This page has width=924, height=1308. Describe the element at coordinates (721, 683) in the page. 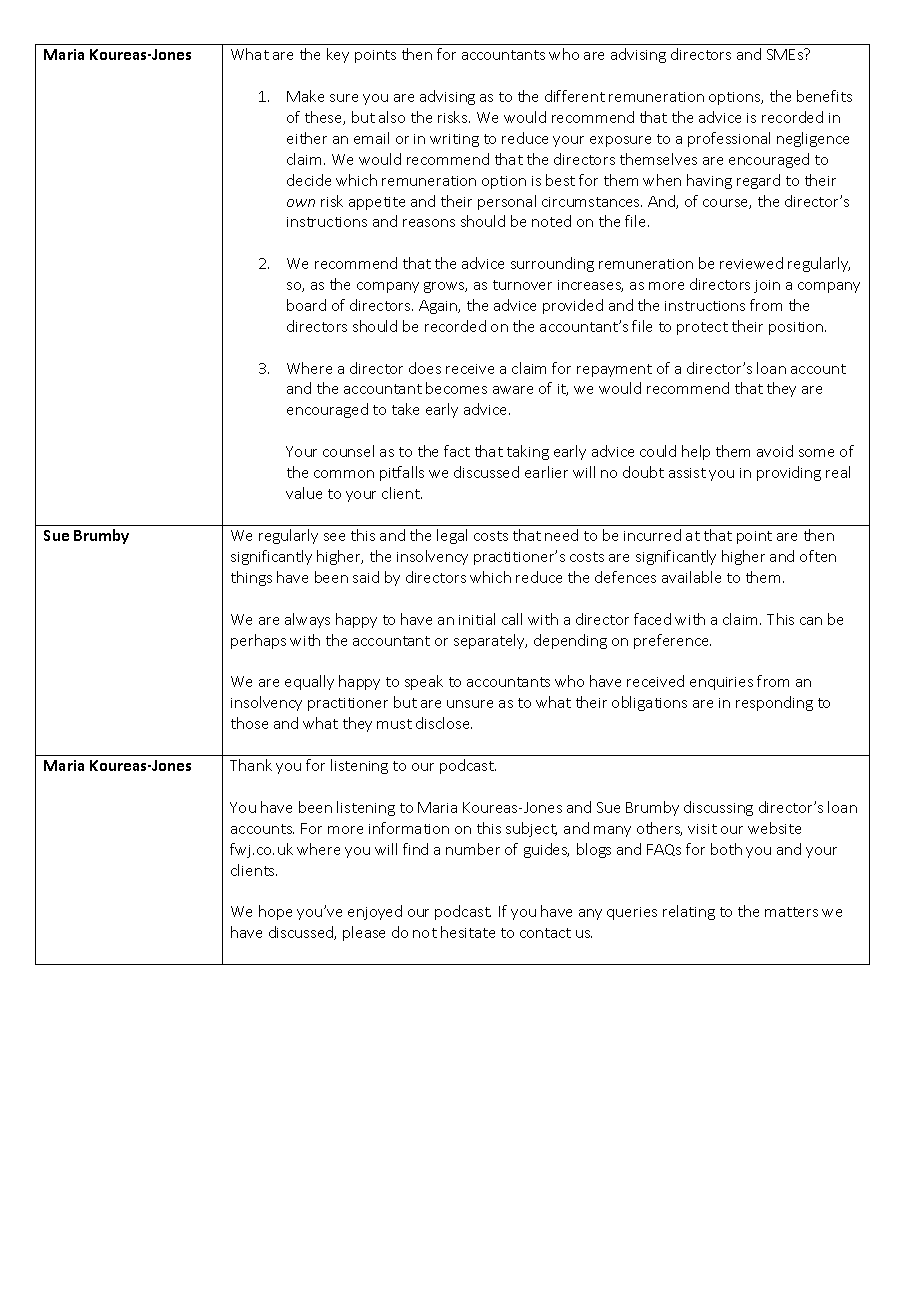

I see `enquiries` at that location.
